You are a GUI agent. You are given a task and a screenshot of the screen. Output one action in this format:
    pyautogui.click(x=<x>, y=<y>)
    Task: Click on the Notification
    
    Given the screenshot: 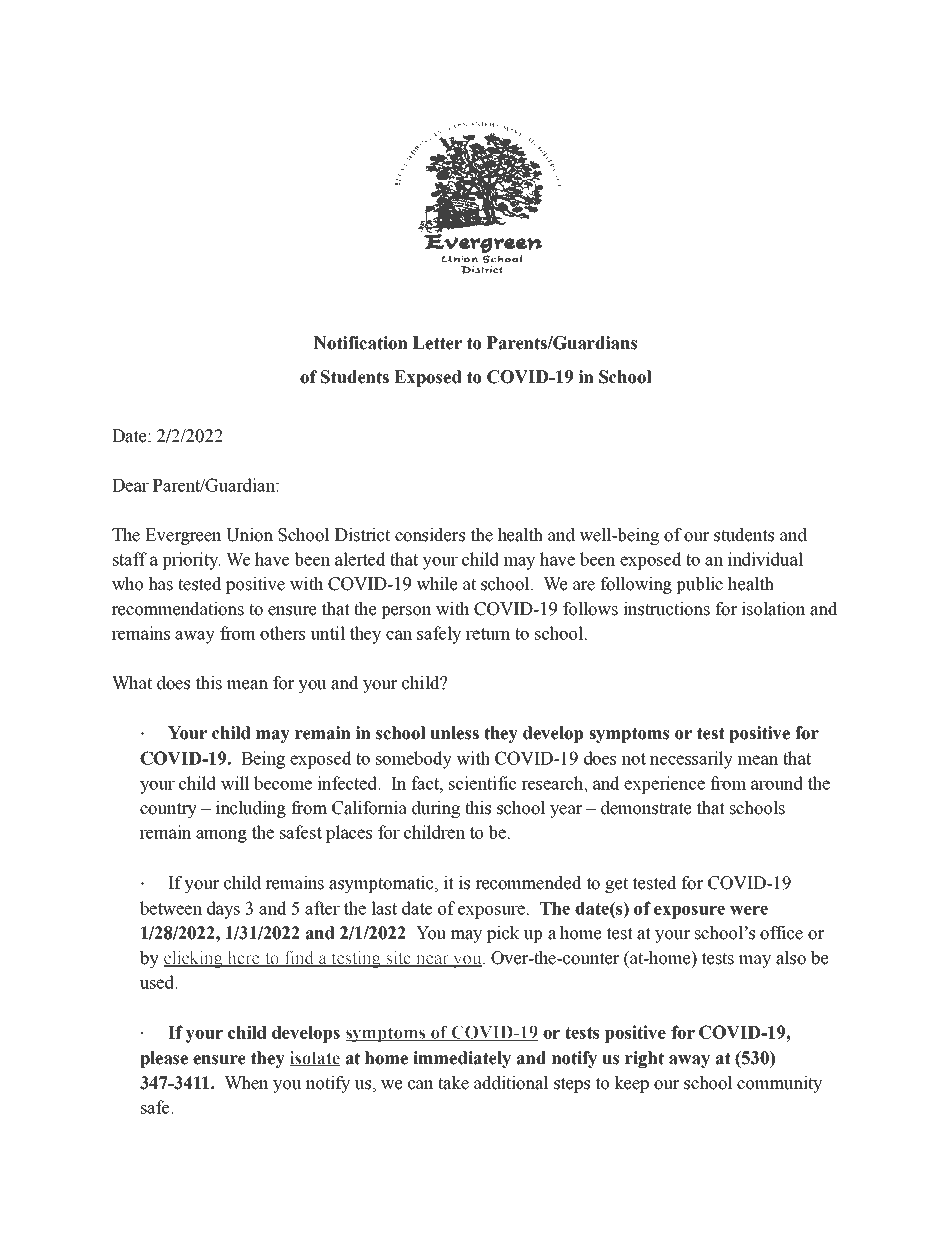 What is the action you would take?
    pyautogui.click(x=361, y=343)
